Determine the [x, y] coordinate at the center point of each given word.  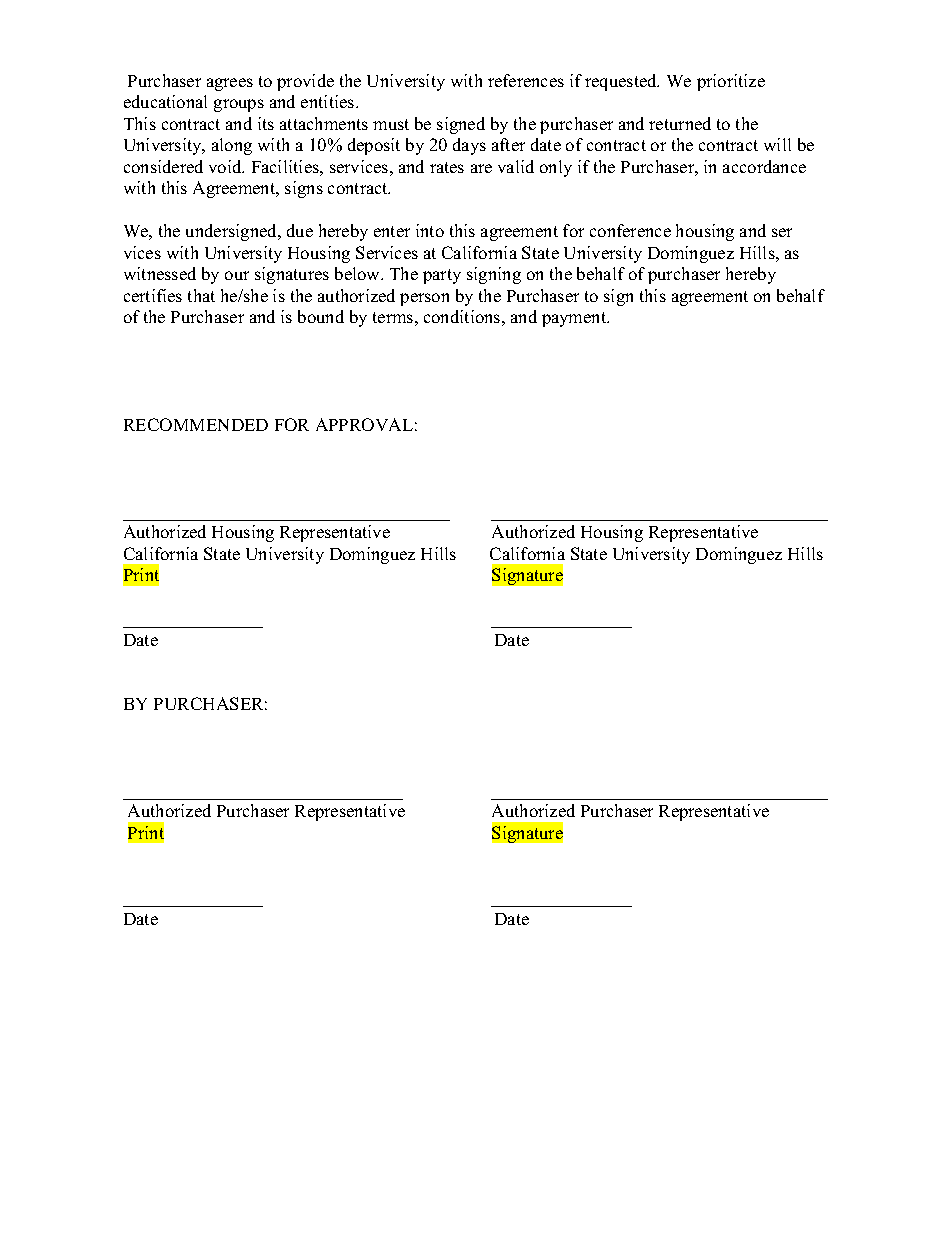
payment [575, 319]
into [430, 230]
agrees [230, 84]
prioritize [731, 82]
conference [630, 230]
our [237, 275]
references [526, 80]
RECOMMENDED [196, 424]
